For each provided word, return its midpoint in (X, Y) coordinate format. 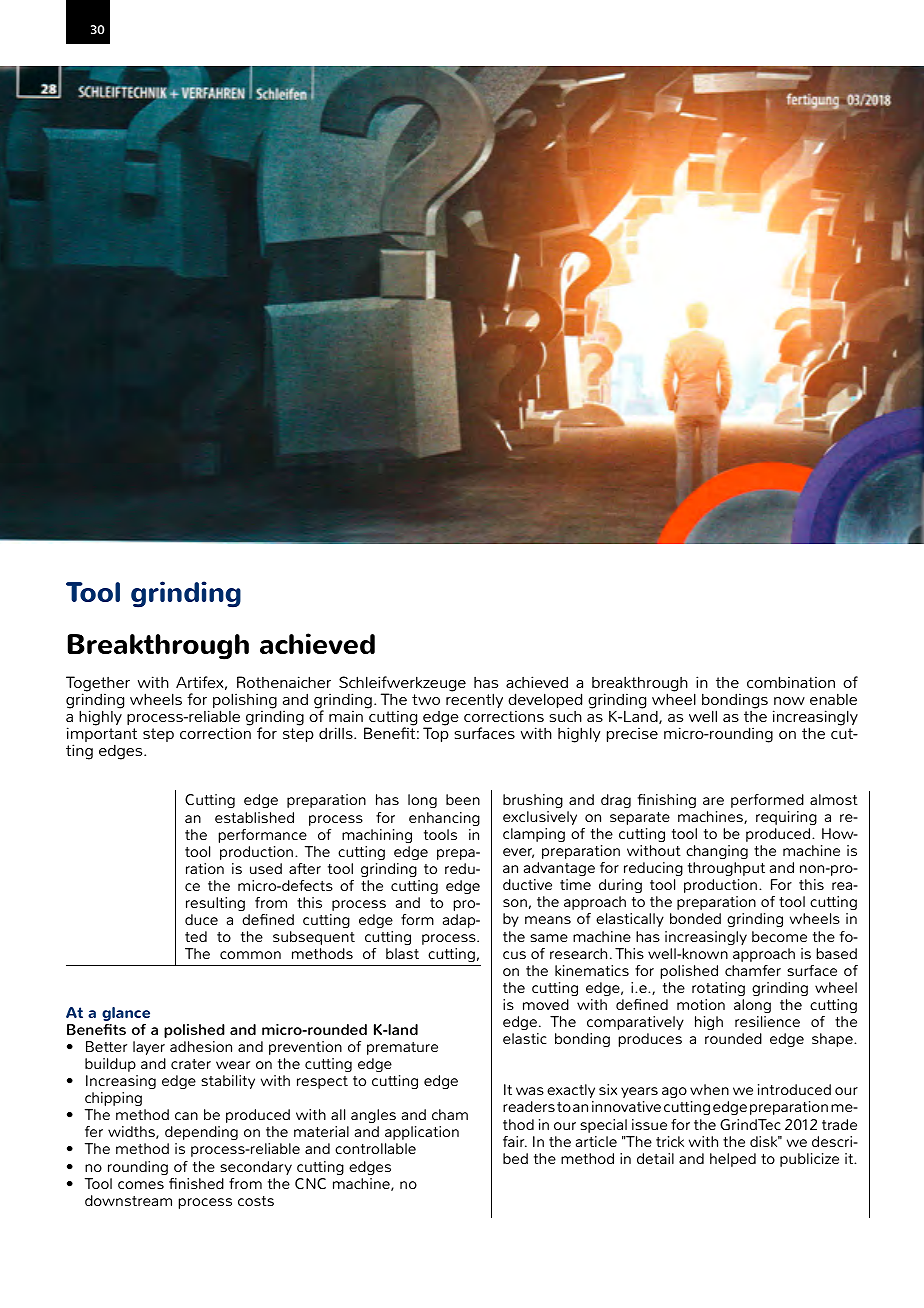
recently (474, 700)
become (779, 936)
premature (402, 1048)
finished (196, 1183)
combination (791, 682)
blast (402, 953)
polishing (245, 702)
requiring (786, 818)
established (254, 817)
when (709, 1089)
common (250, 955)
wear (233, 1065)
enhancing (444, 819)
